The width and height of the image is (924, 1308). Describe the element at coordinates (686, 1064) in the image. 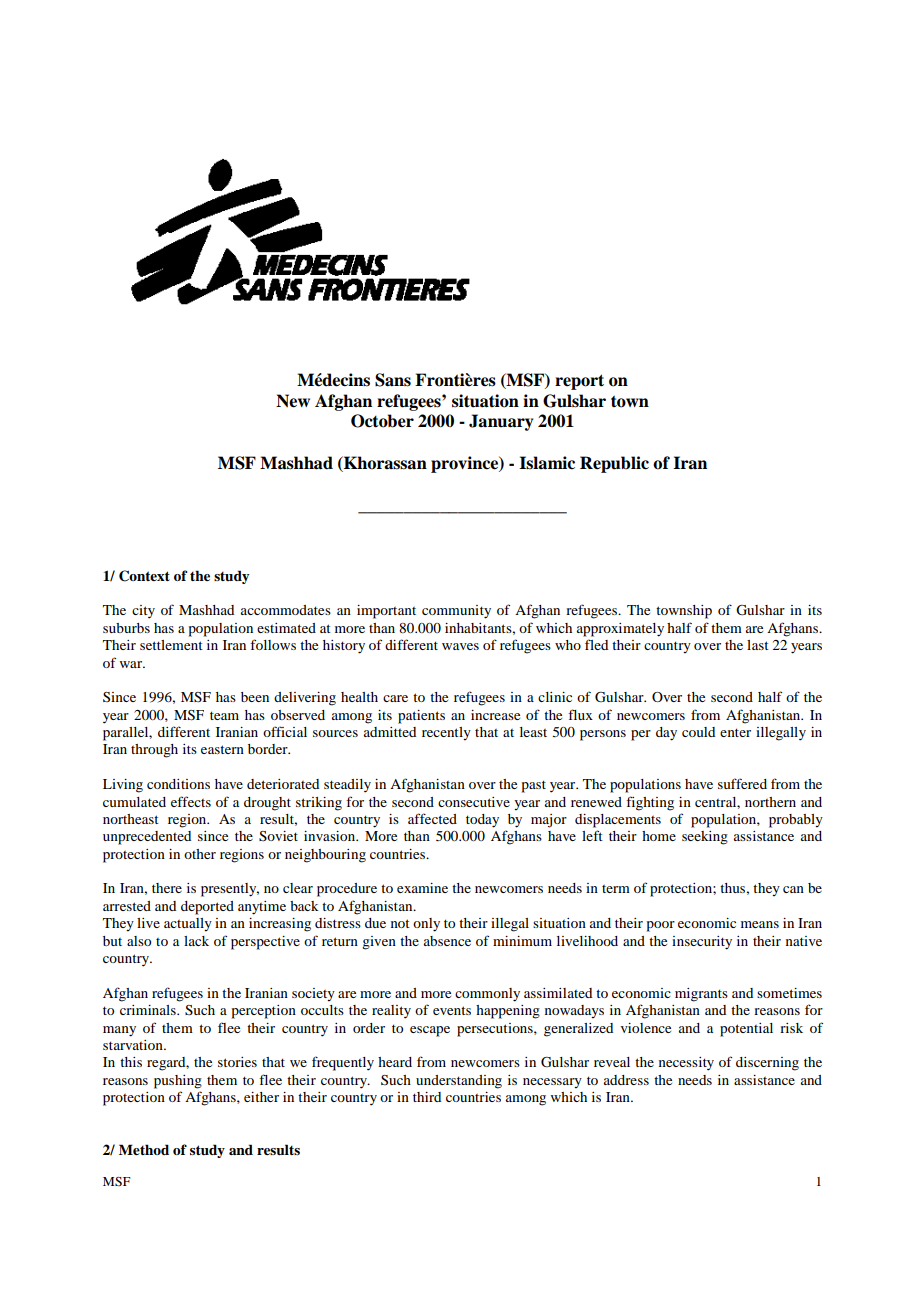

I see `necessity` at that location.
